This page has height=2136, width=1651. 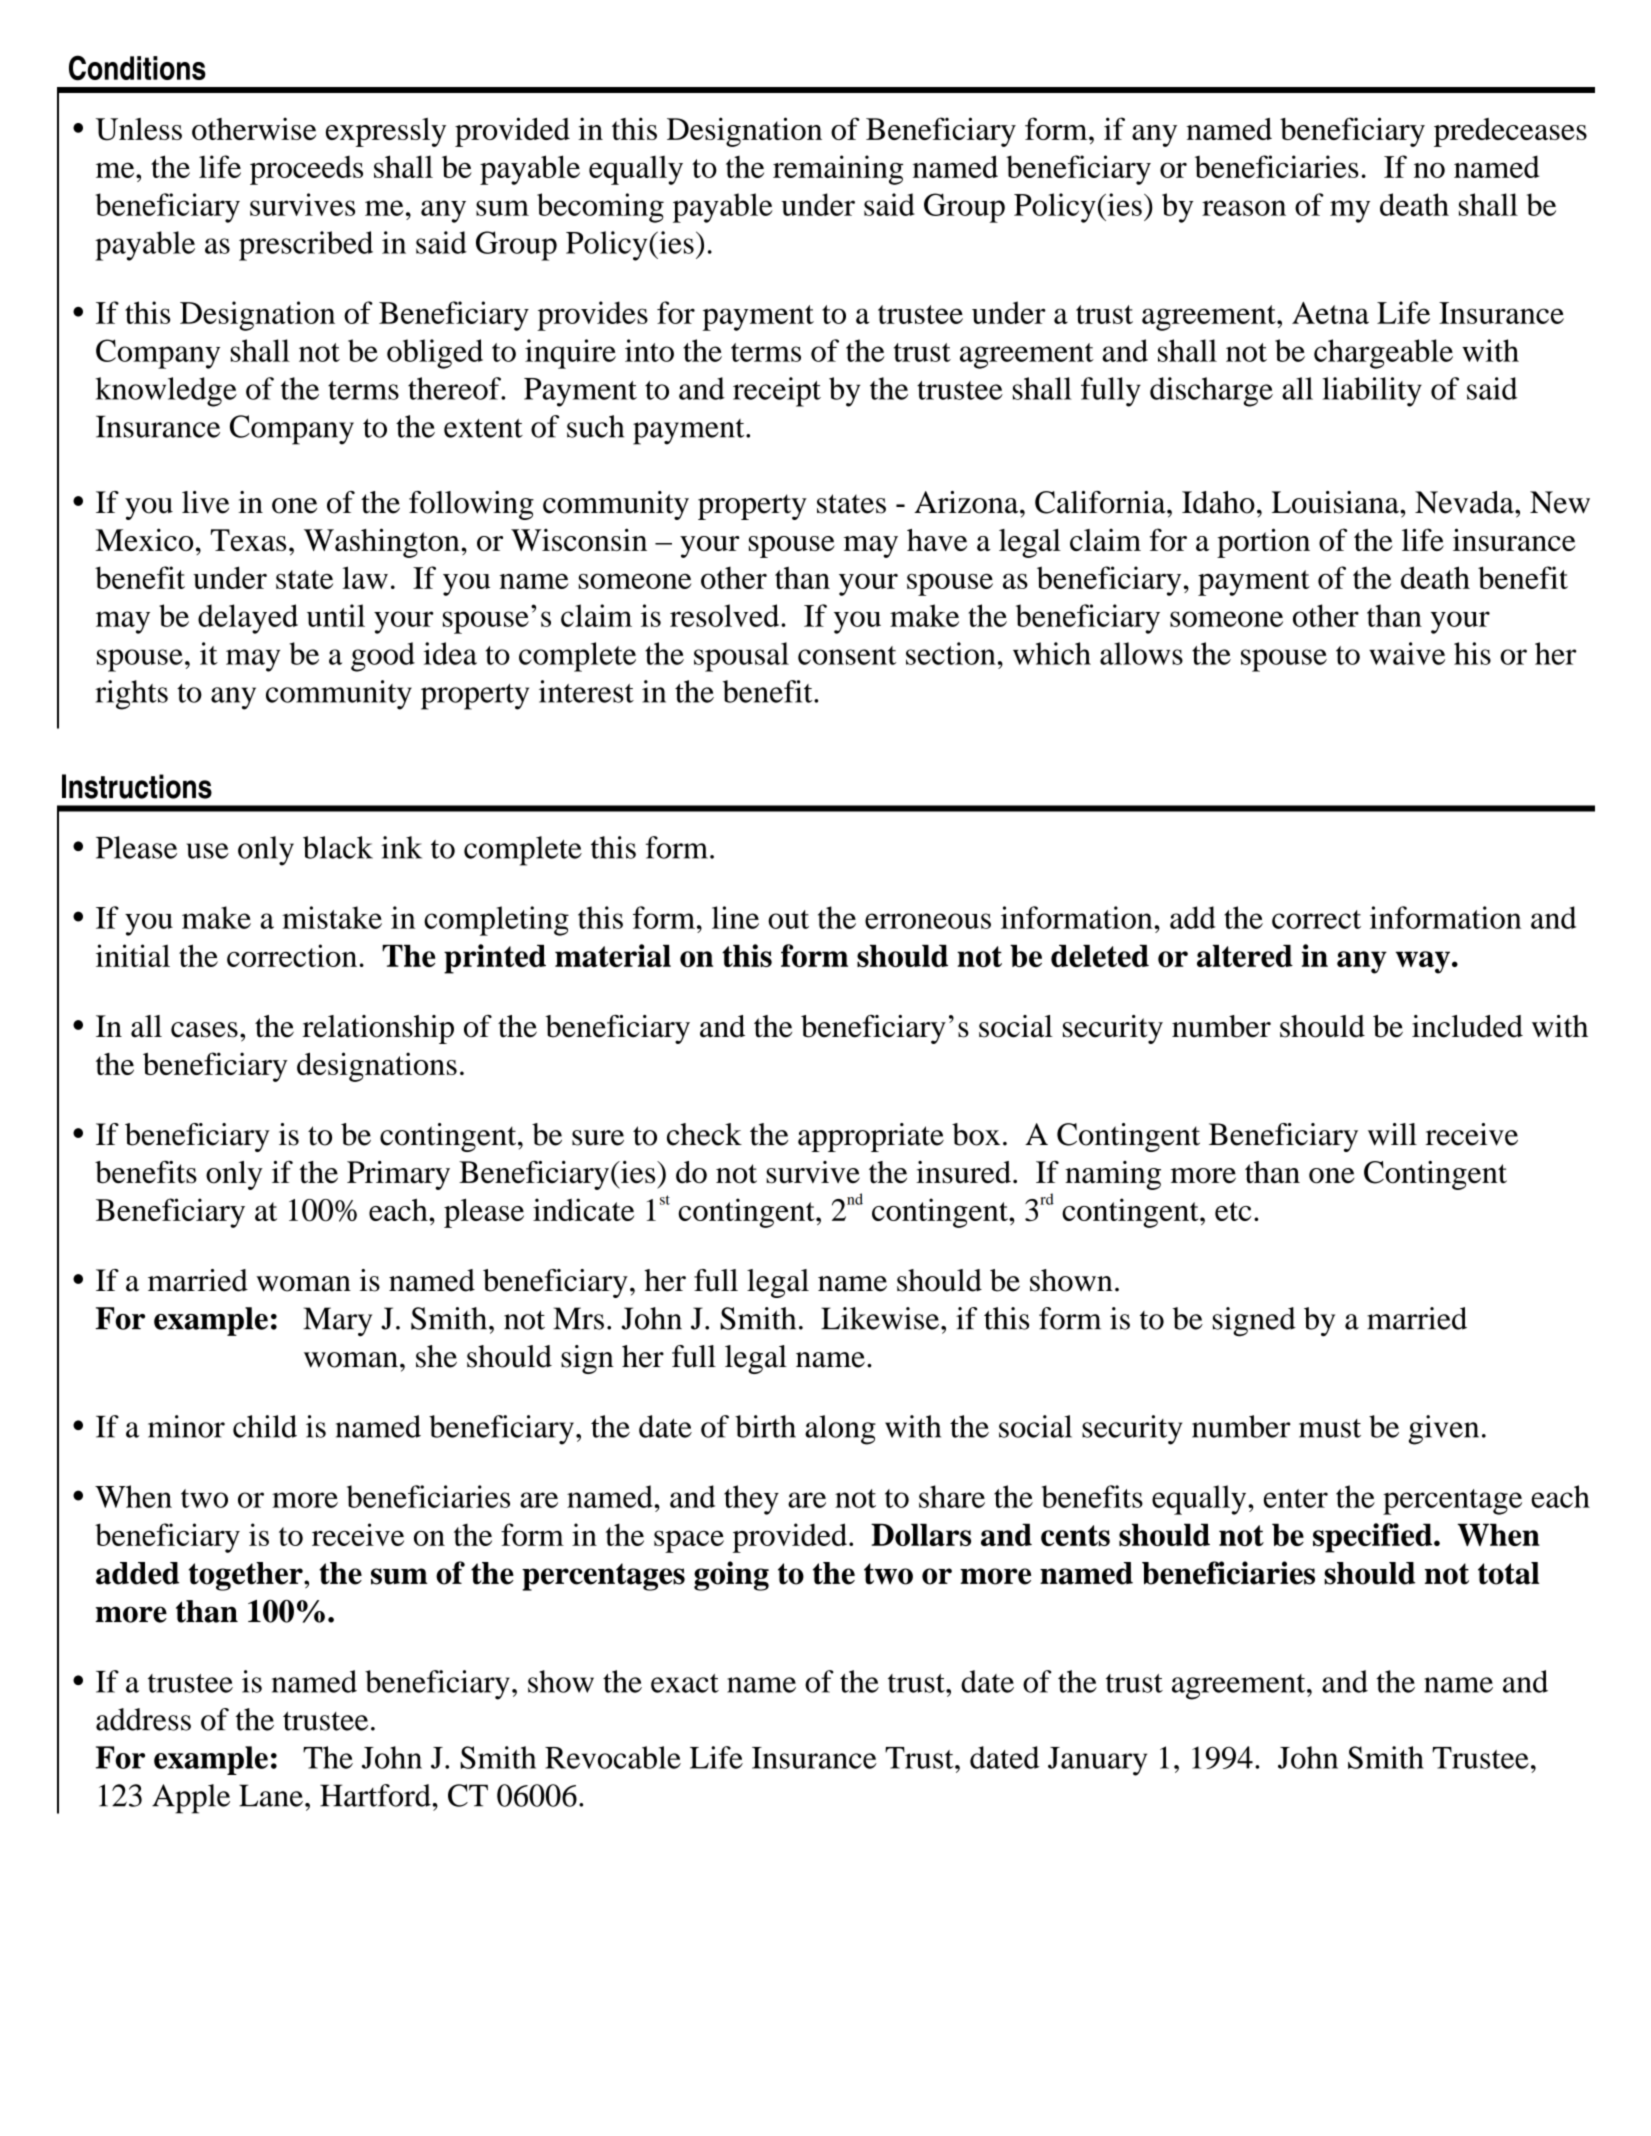 I want to click on must, so click(x=1330, y=1428).
